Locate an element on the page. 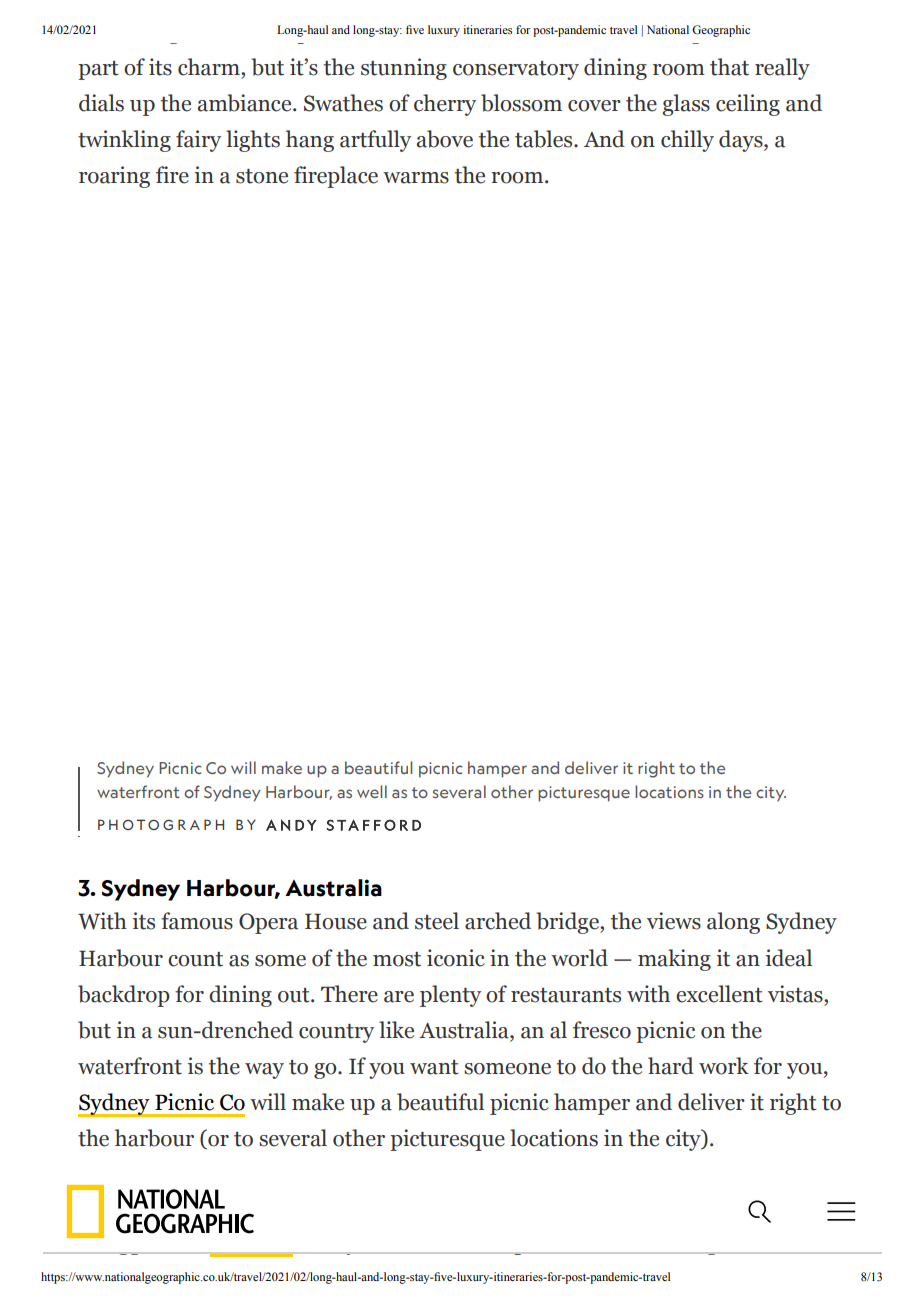  want is located at coordinates (434, 1067).
